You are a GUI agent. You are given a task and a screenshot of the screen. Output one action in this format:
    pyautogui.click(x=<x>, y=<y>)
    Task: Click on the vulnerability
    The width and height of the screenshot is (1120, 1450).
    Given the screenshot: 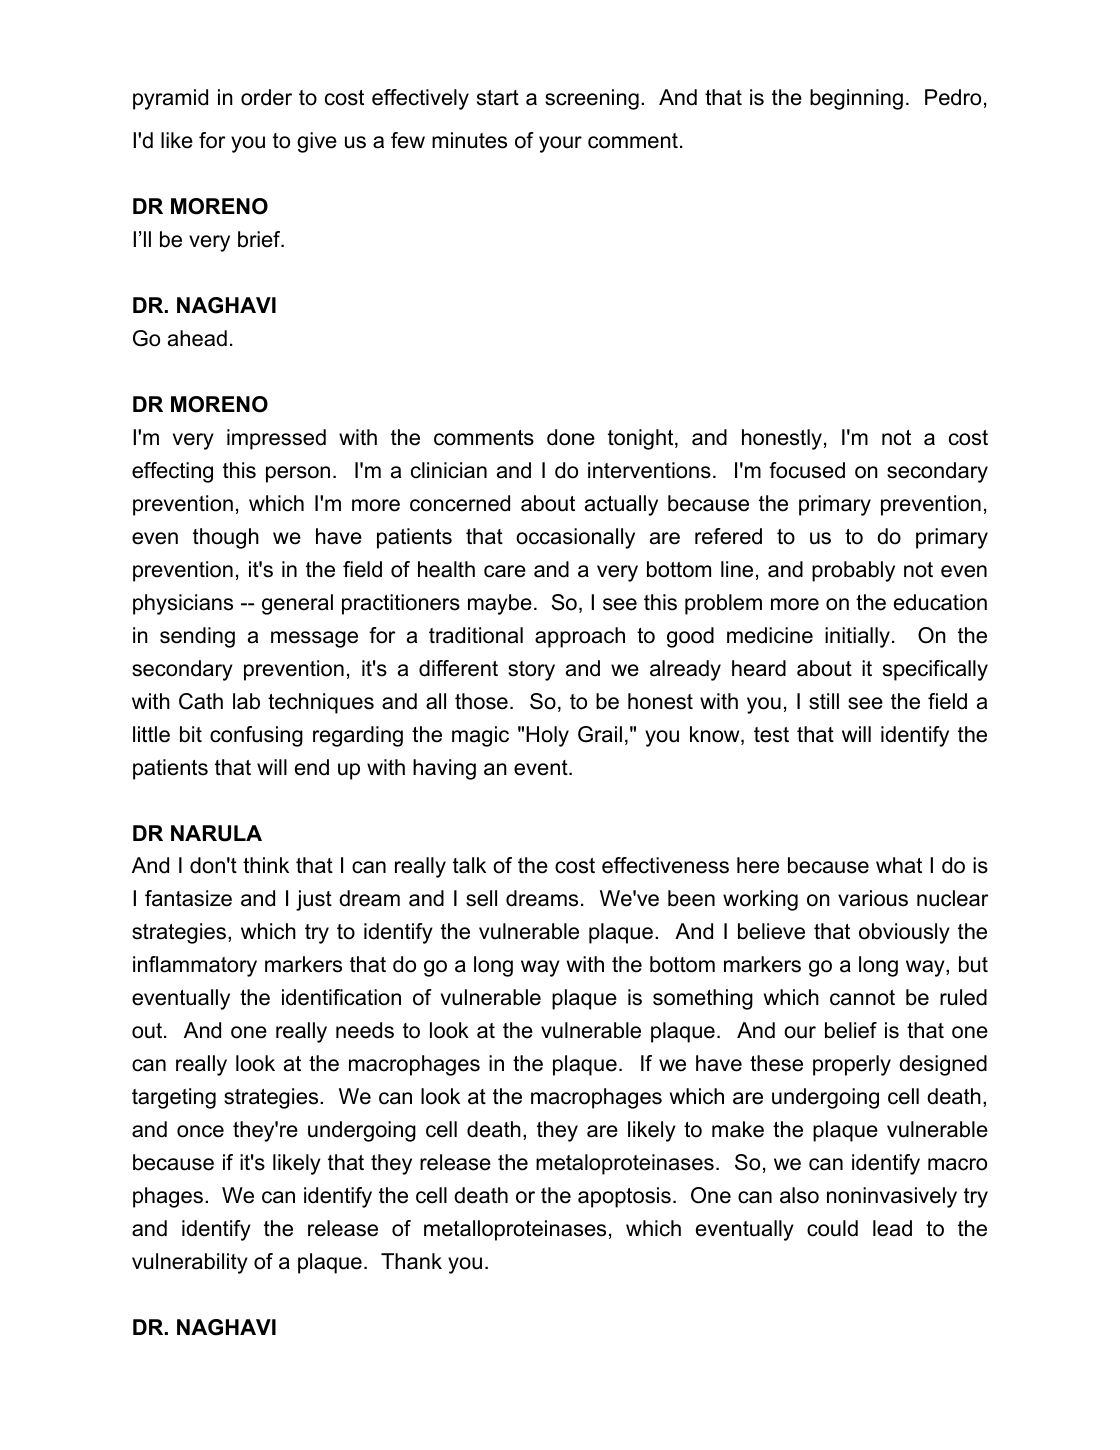 What is the action you would take?
    pyautogui.click(x=190, y=1263)
